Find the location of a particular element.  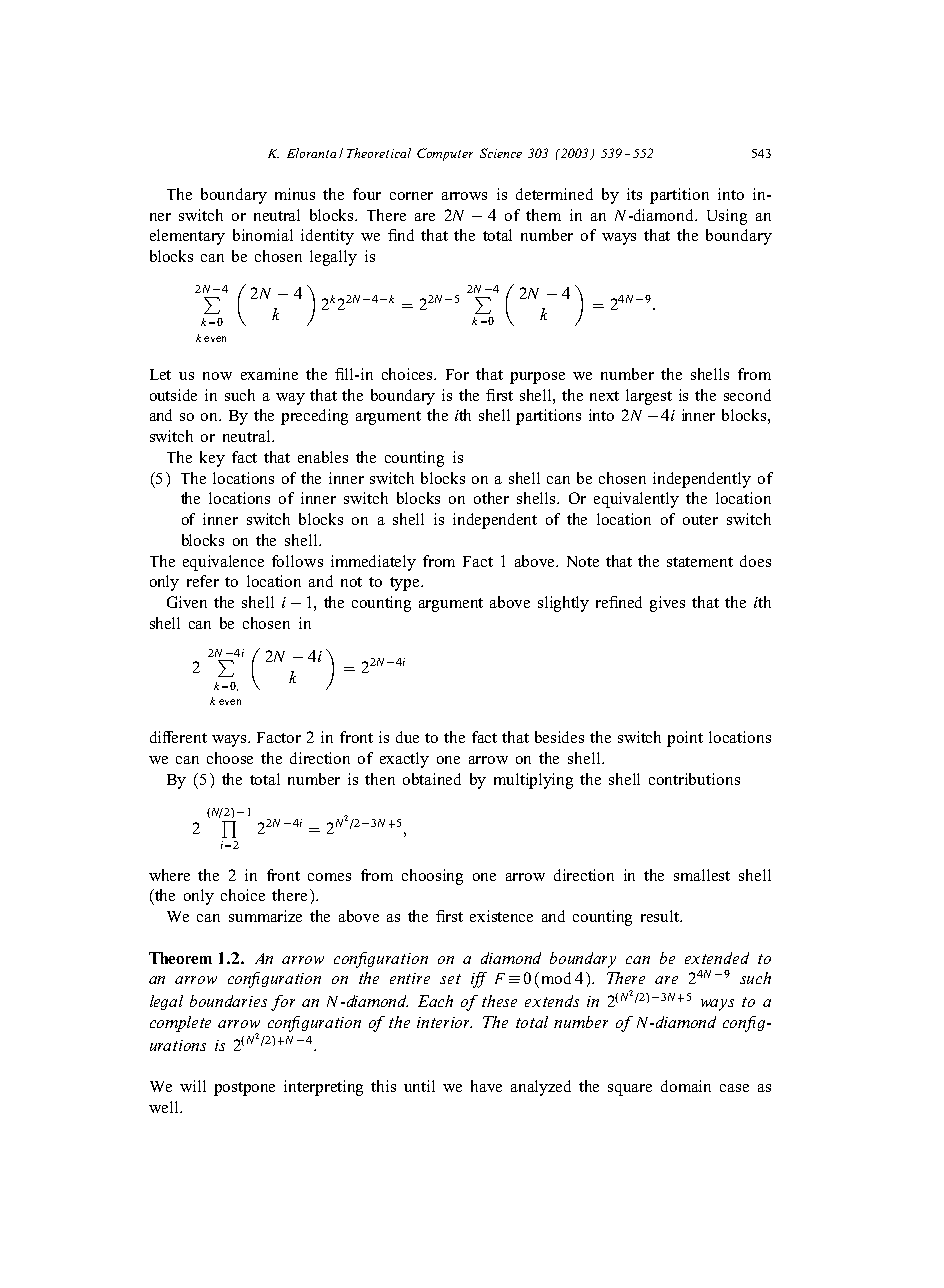

key is located at coordinates (212, 459).
